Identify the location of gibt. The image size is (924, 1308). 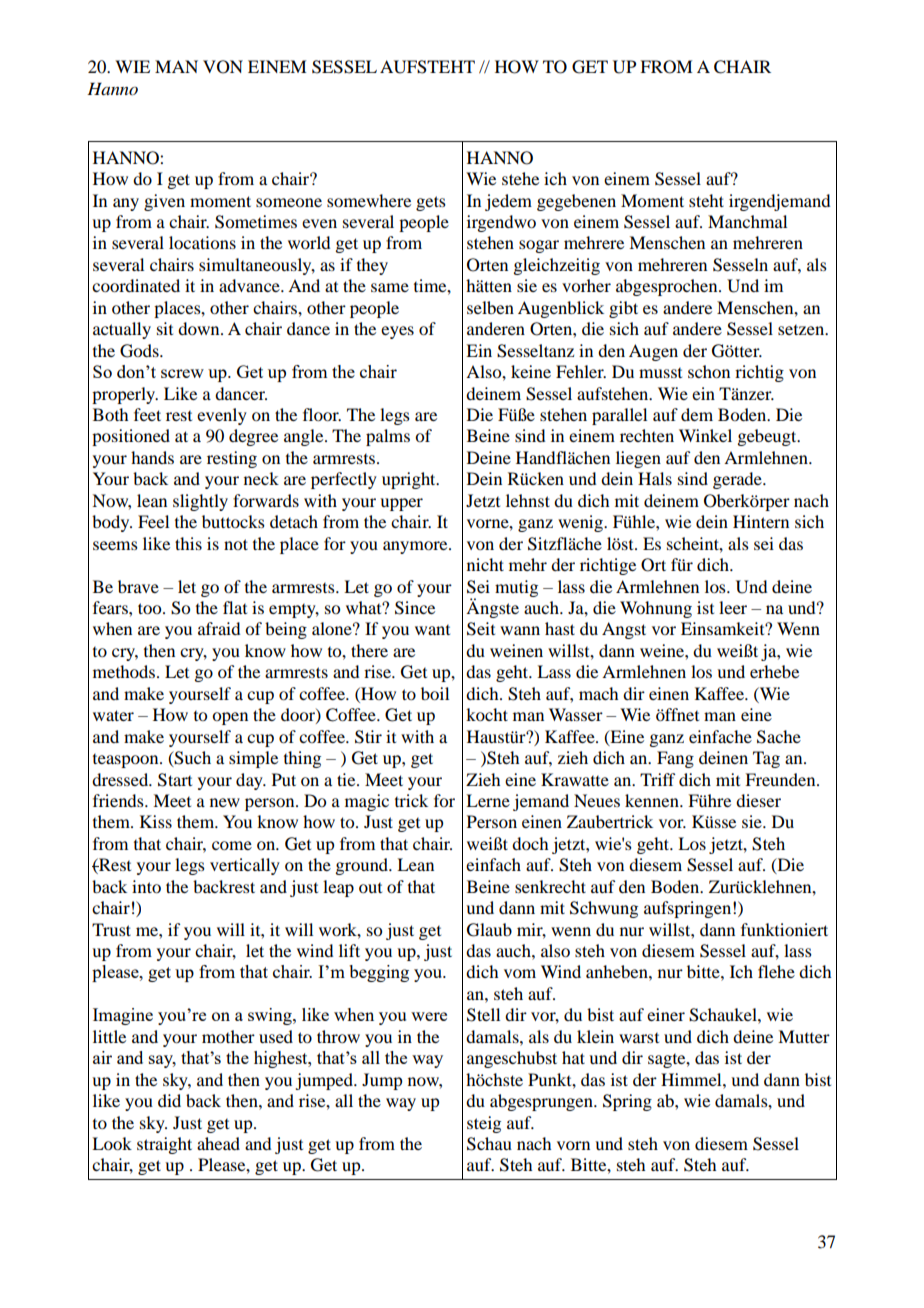
(623, 309).
